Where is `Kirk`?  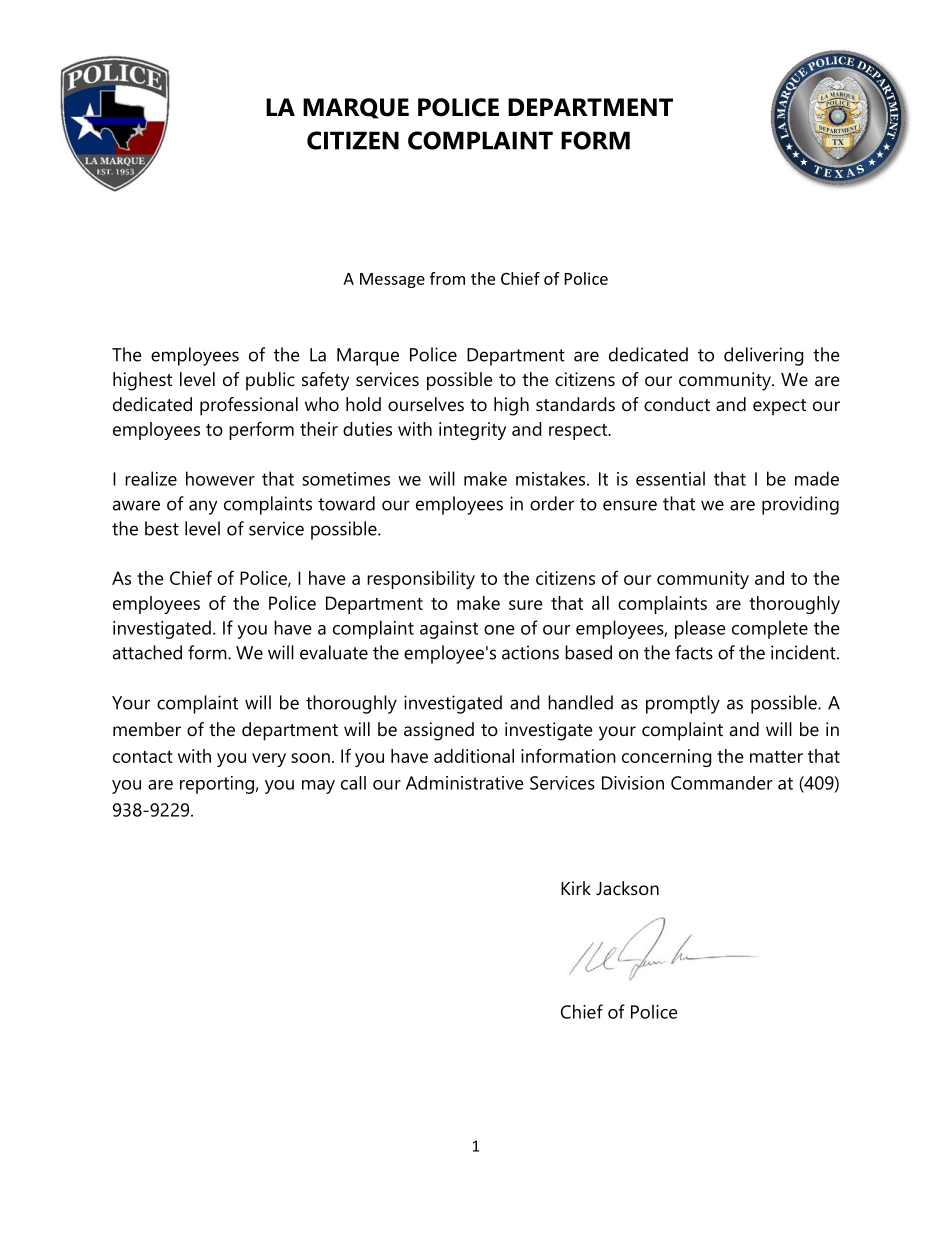 Kirk is located at coordinates (576, 888).
